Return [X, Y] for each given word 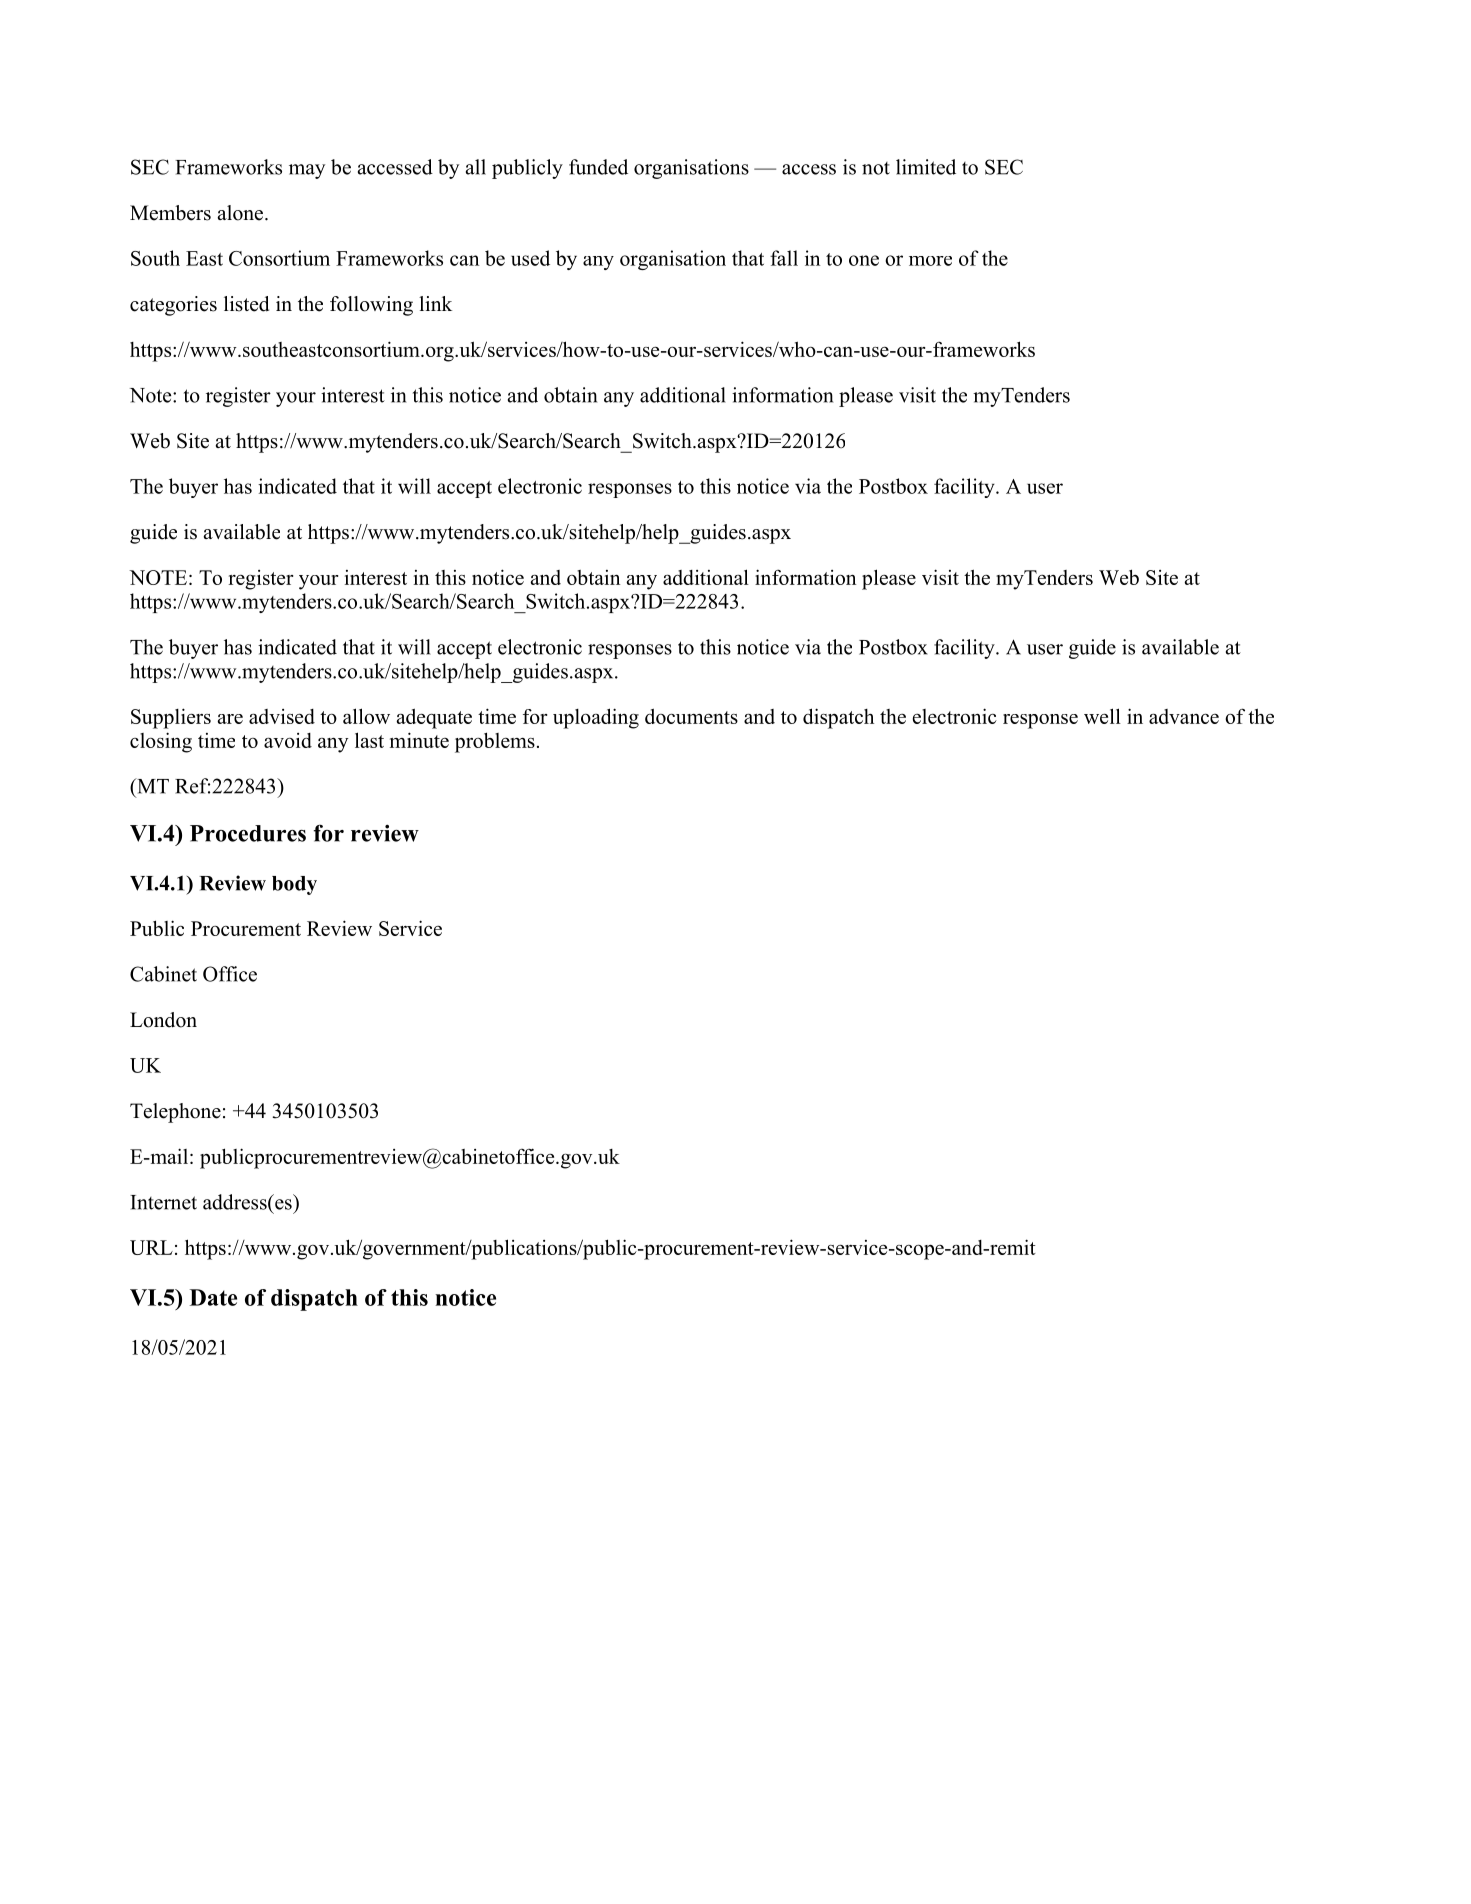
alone [241, 213]
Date [213, 1297]
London [163, 1020]
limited [926, 167]
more [930, 261]
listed [246, 304]
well [1102, 716]
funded [598, 167]
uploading [596, 718]
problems [495, 742]
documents [691, 716]
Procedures [248, 833]
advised [282, 716]
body [294, 885]
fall [784, 258]
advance [1184, 716]
